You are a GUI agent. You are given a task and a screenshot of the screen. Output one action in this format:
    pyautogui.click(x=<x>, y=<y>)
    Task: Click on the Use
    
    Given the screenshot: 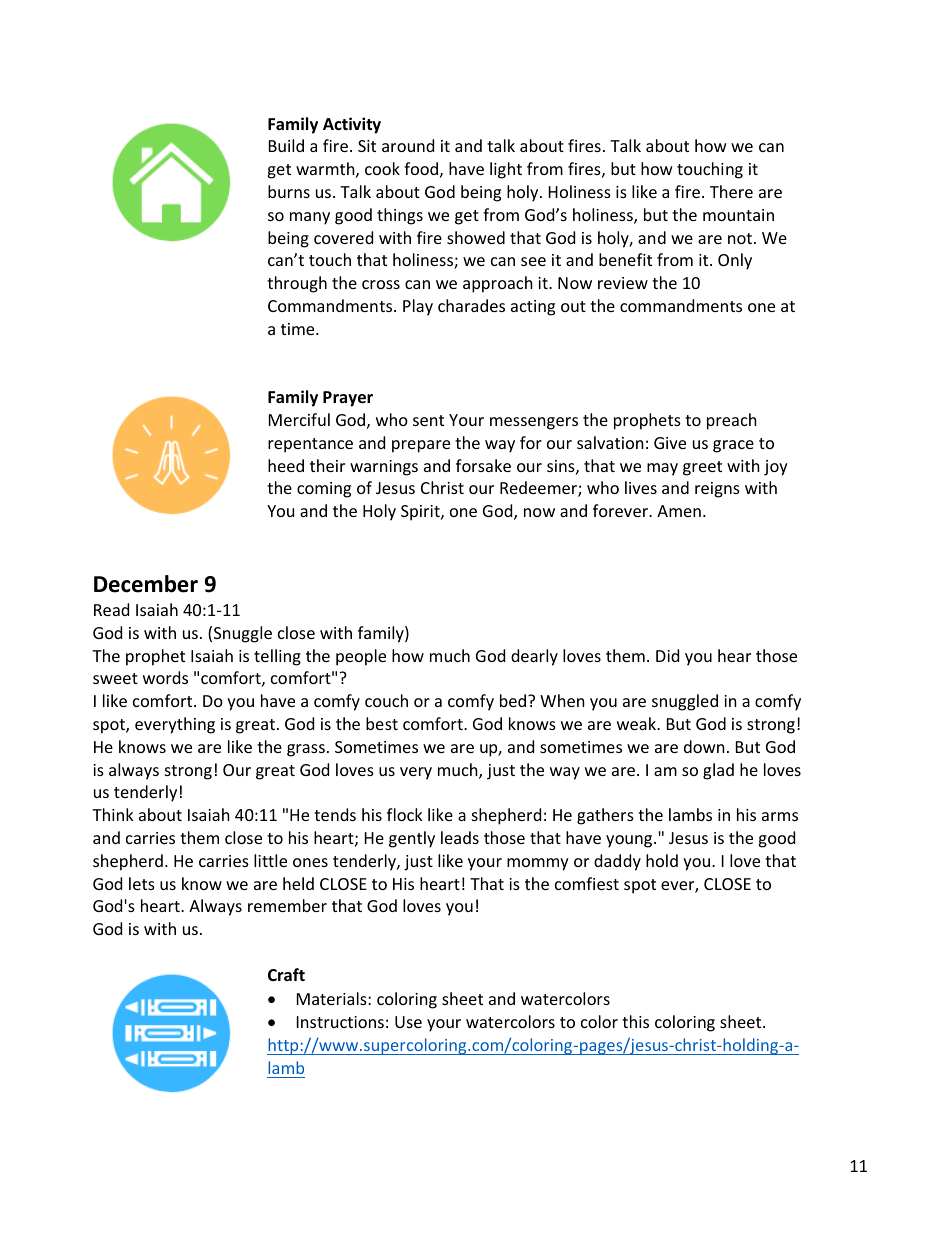 What is the action you would take?
    pyautogui.click(x=408, y=1022)
